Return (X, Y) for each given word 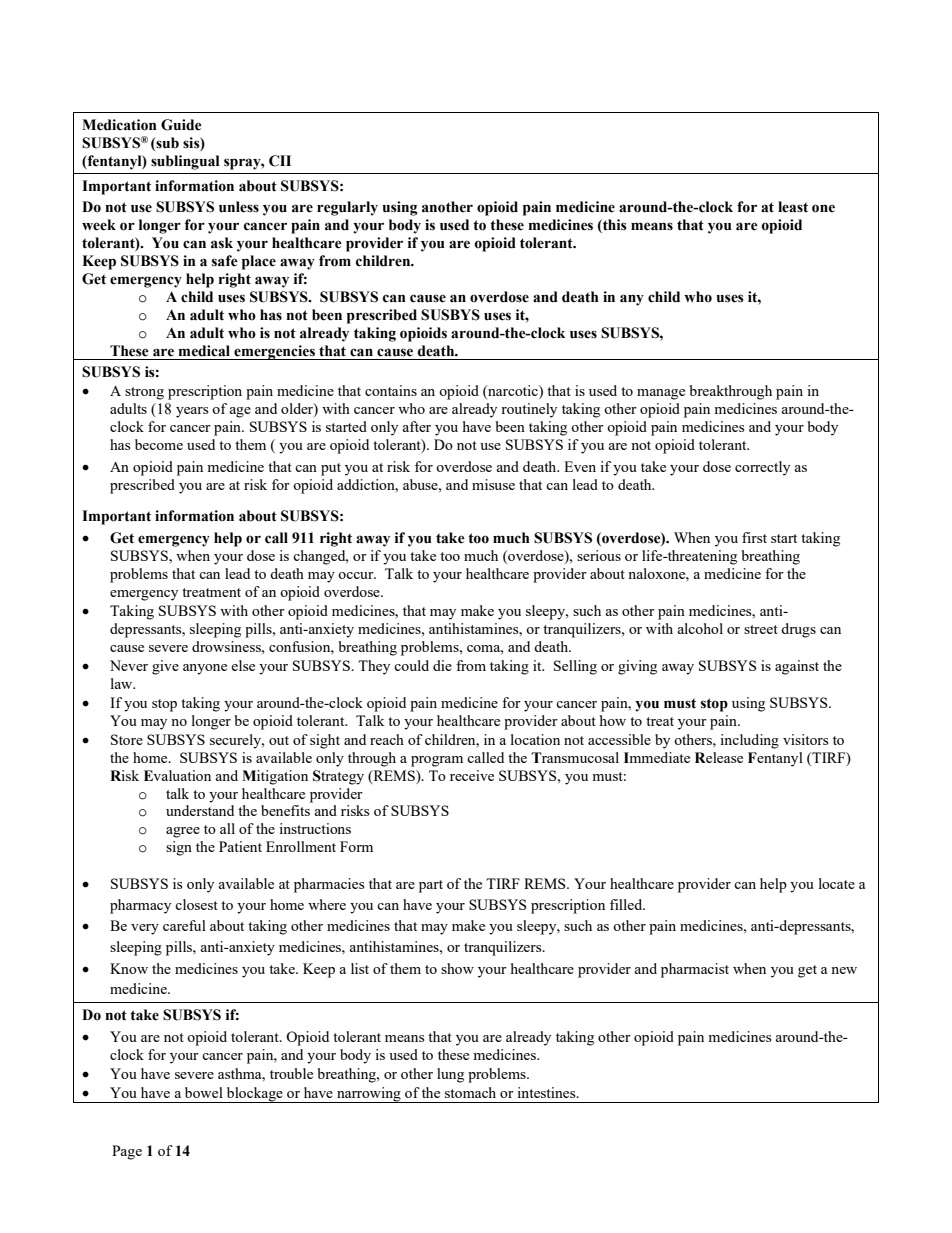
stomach (470, 1092)
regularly (347, 208)
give (165, 667)
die (442, 665)
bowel (204, 1092)
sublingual (185, 162)
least (793, 207)
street (761, 629)
